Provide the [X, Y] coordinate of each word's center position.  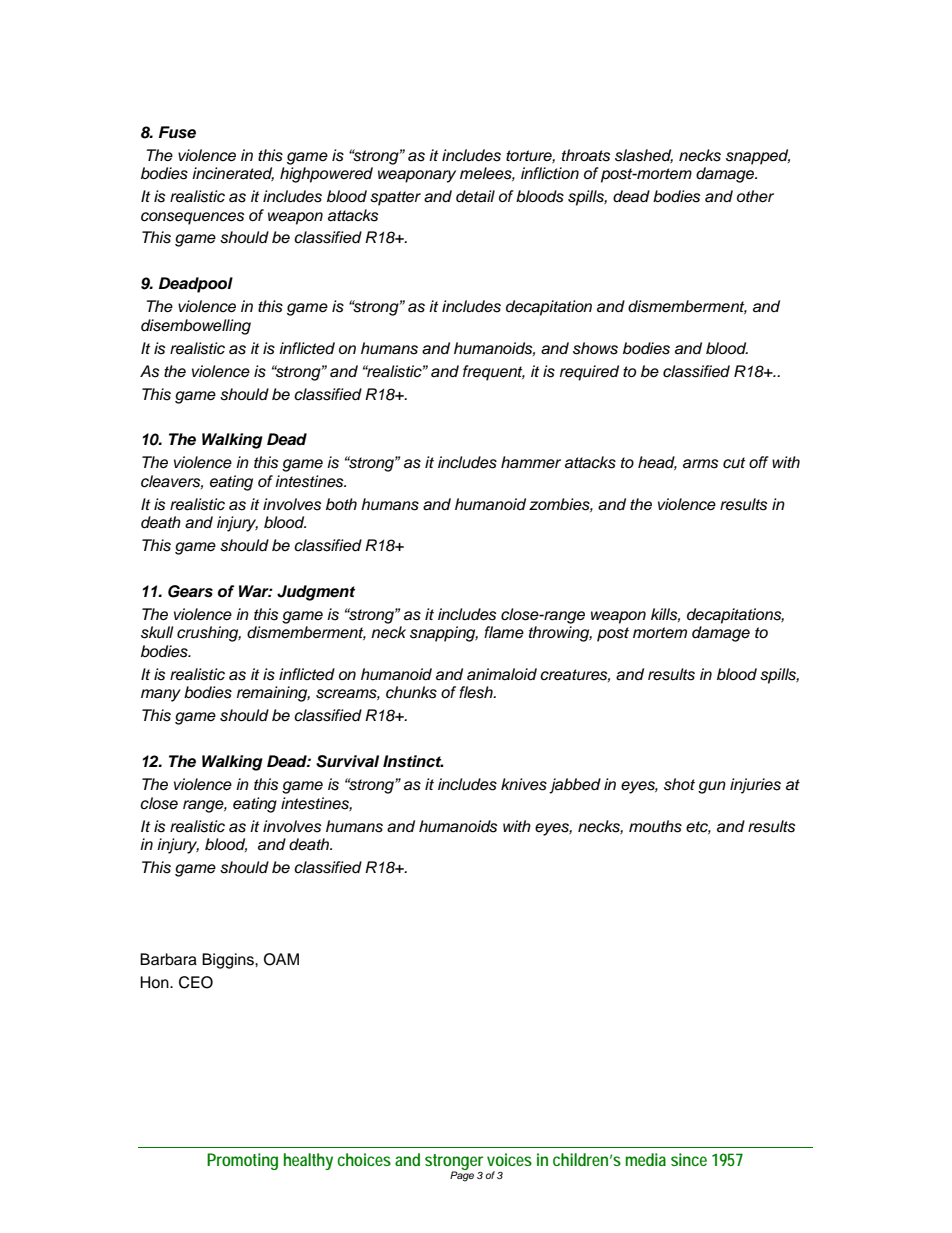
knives [524, 784]
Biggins [229, 961]
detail [475, 196]
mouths [655, 826]
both [341, 504]
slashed [644, 156]
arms [701, 464]
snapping [444, 634]
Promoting [242, 1161]
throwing [560, 634]
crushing [209, 634]
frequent [494, 373]
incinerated [233, 174]
